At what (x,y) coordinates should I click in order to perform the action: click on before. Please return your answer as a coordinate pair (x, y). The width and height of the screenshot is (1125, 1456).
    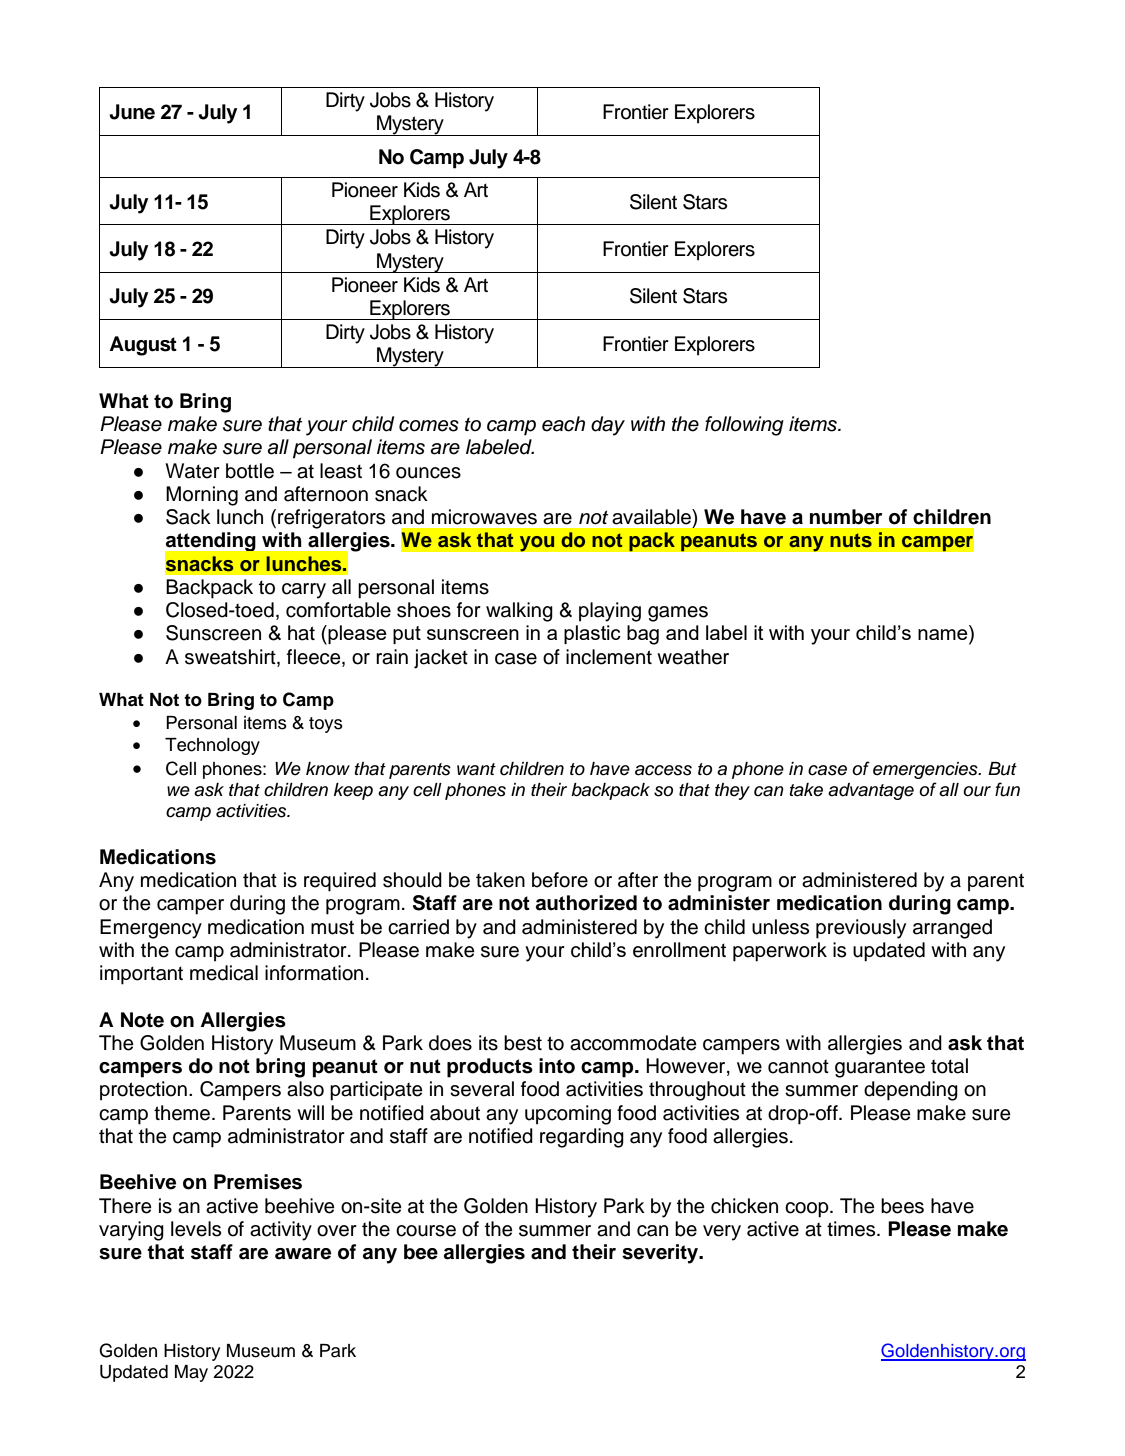
    Looking at the image, I should click on (560, 880).
